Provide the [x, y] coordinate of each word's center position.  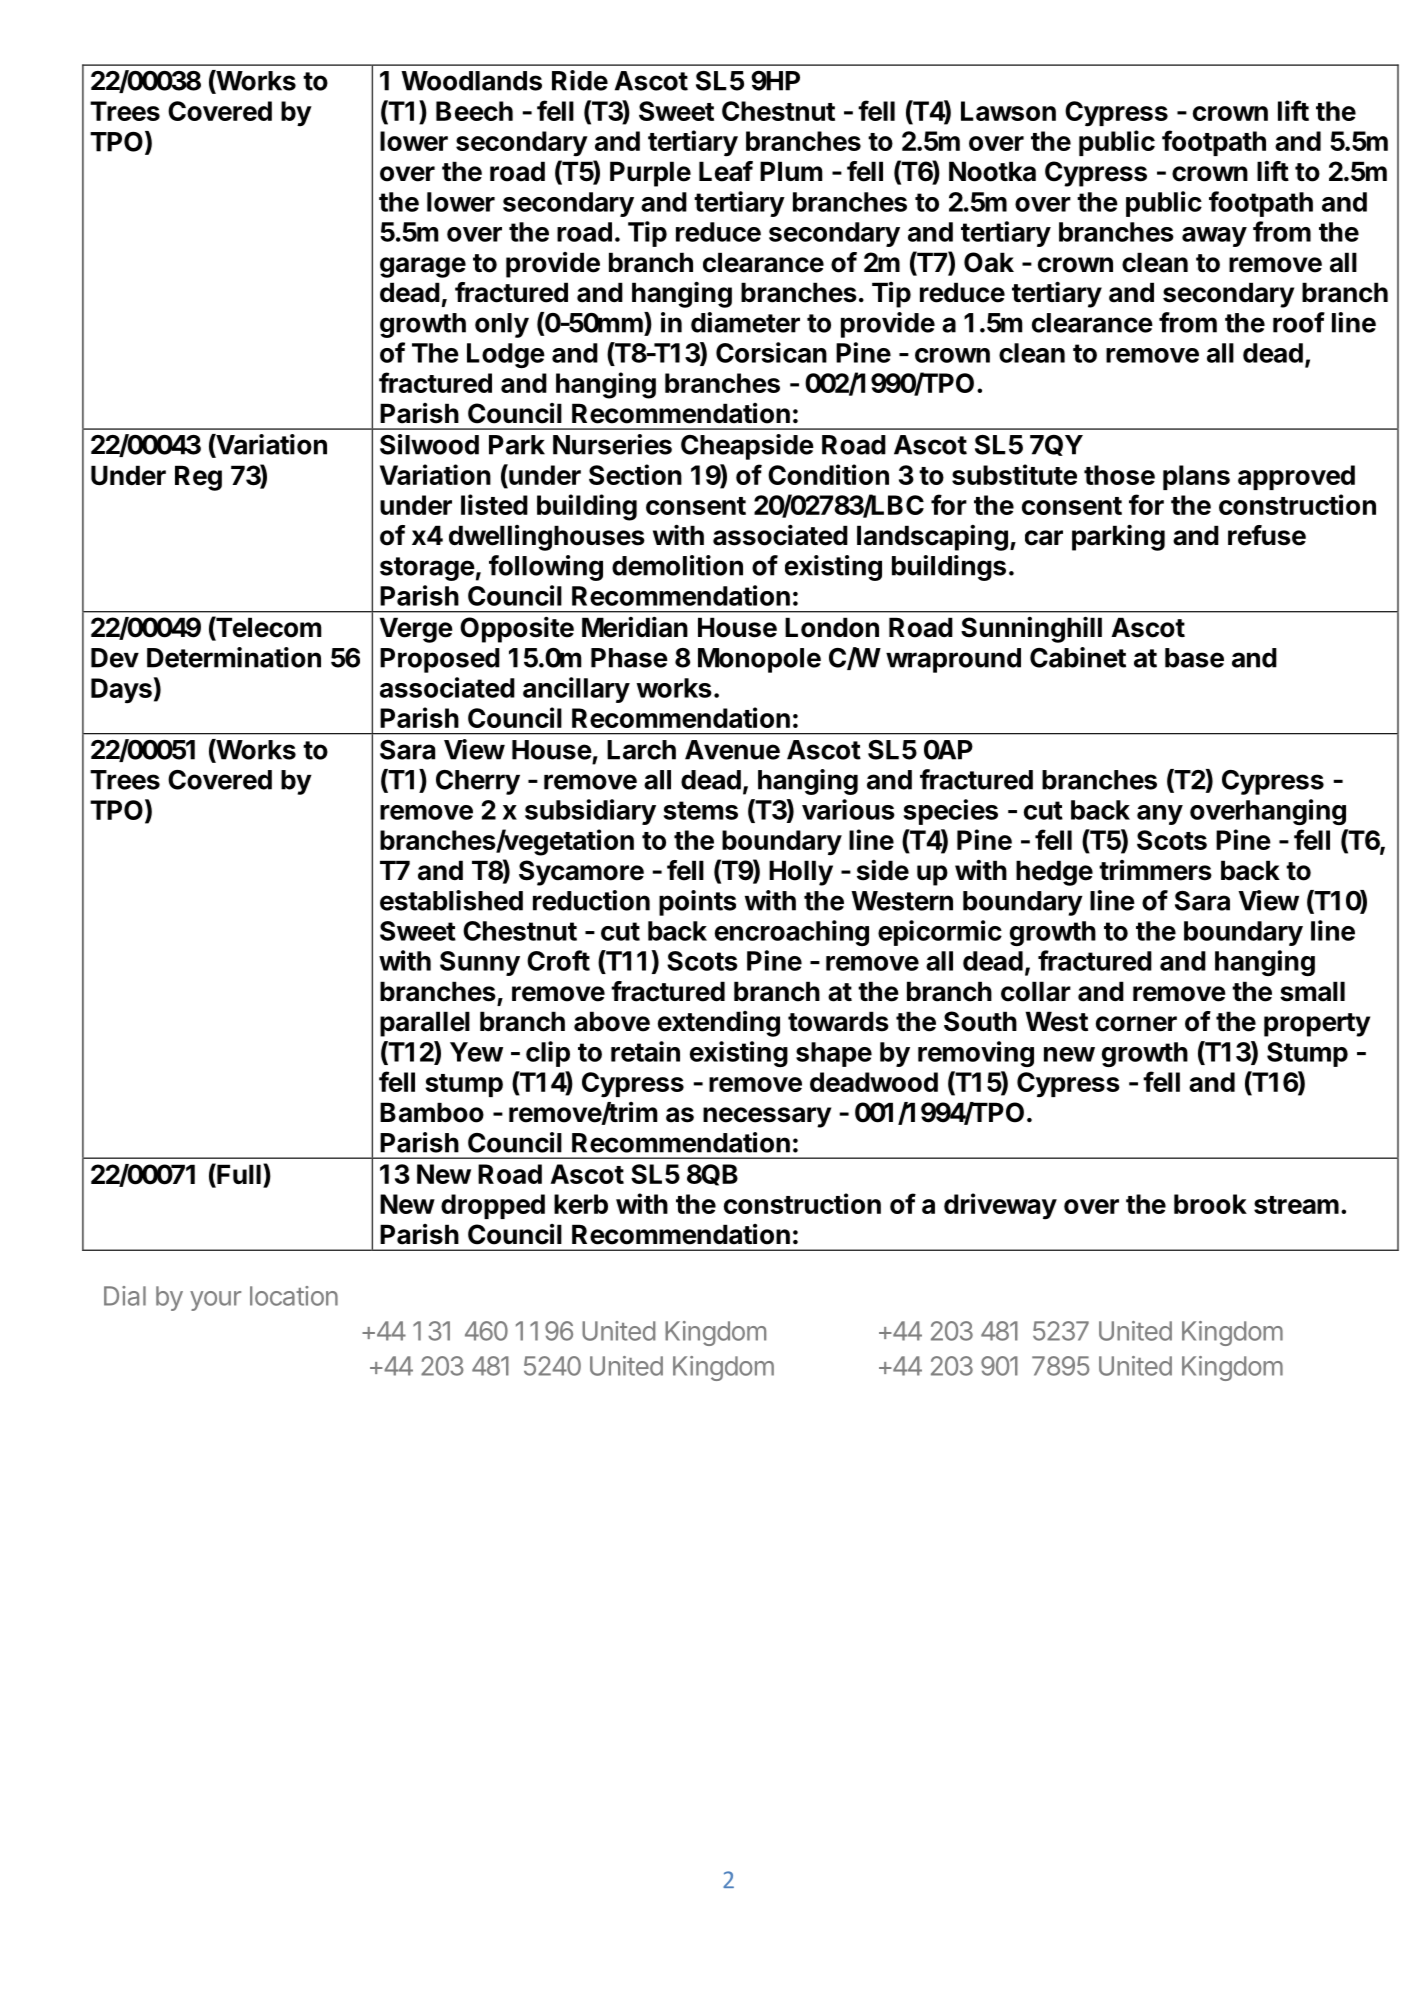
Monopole [759, 660]
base [1194, 658]
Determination [234, 657]
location [294, 1296]
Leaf [726, 171]
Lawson [1008, 111]
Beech [474, 111]
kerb [581, 1204]
